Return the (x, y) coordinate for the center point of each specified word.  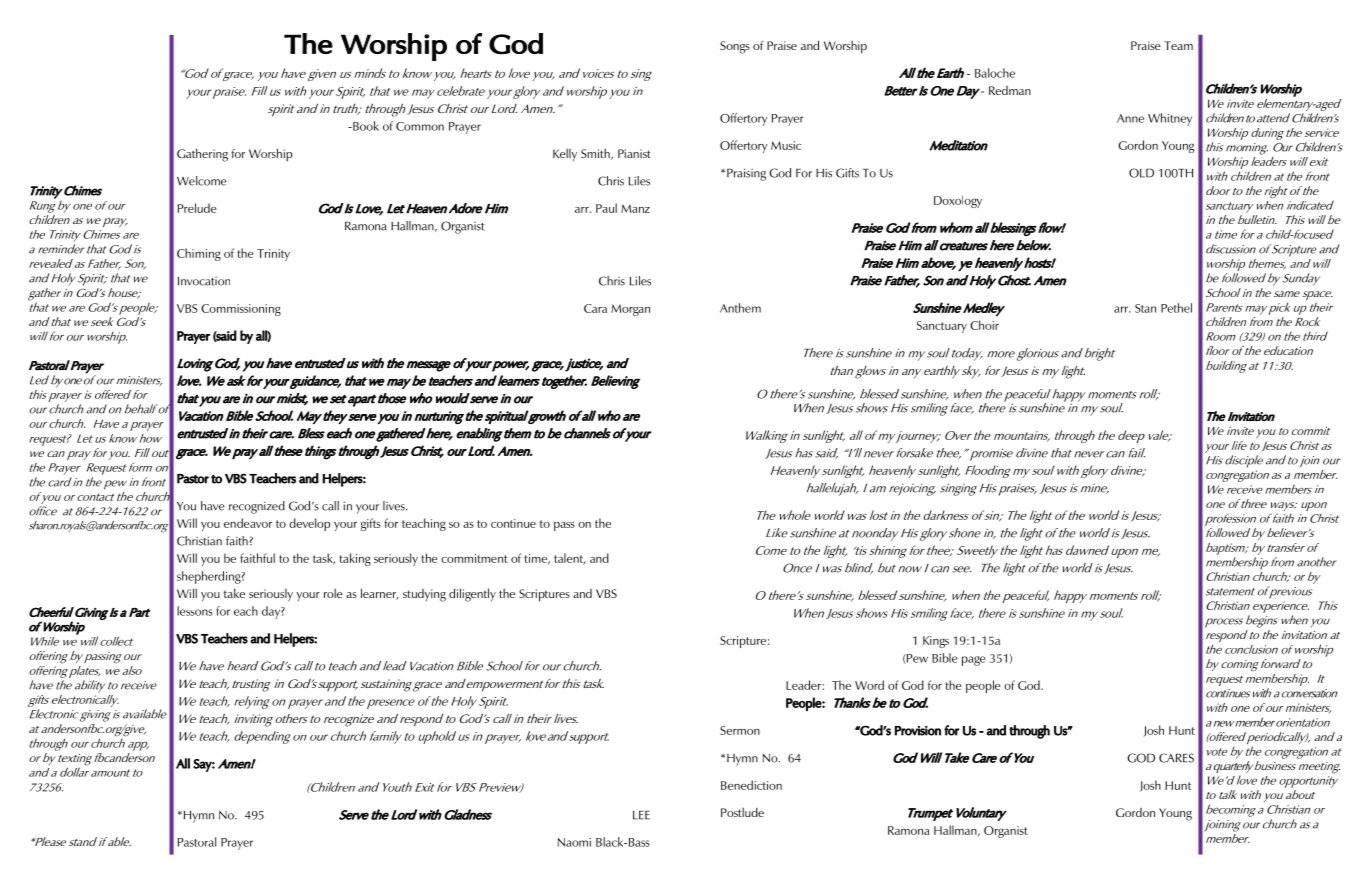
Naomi (574, 842)
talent (570, 559)
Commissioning (241, 310)
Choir (984, 325)
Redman (1010, 90)
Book (365, 126)
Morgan (630, 310)
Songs (735, 47)
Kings (936, 642)
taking (355, 559)
